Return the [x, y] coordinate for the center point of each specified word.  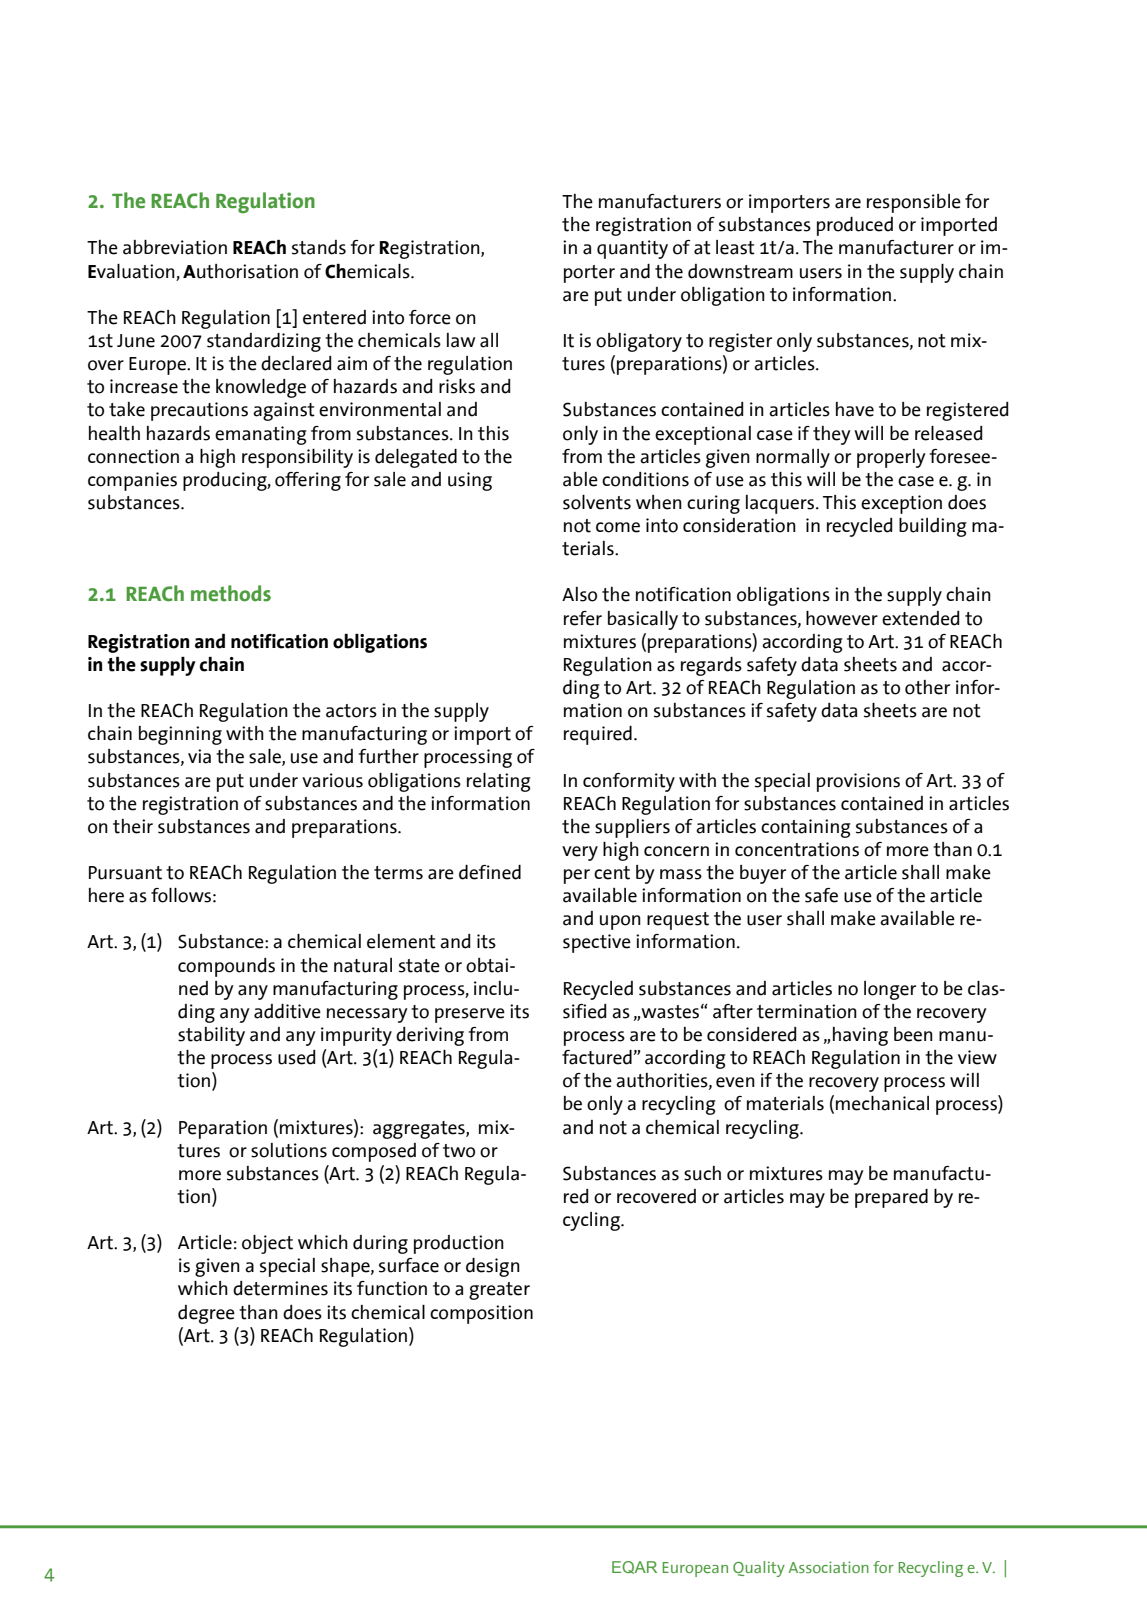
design [493, 1267]
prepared [891, 1198]
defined [490, 872]
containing [806, 828]
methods [231, 593]
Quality [759, 1569]
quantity [632, 249]
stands [319, 247]
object [267, 1244]
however [842, 618]
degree [206, 1314]
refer [583, 618]
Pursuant [125, 873]
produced [855, 226]
